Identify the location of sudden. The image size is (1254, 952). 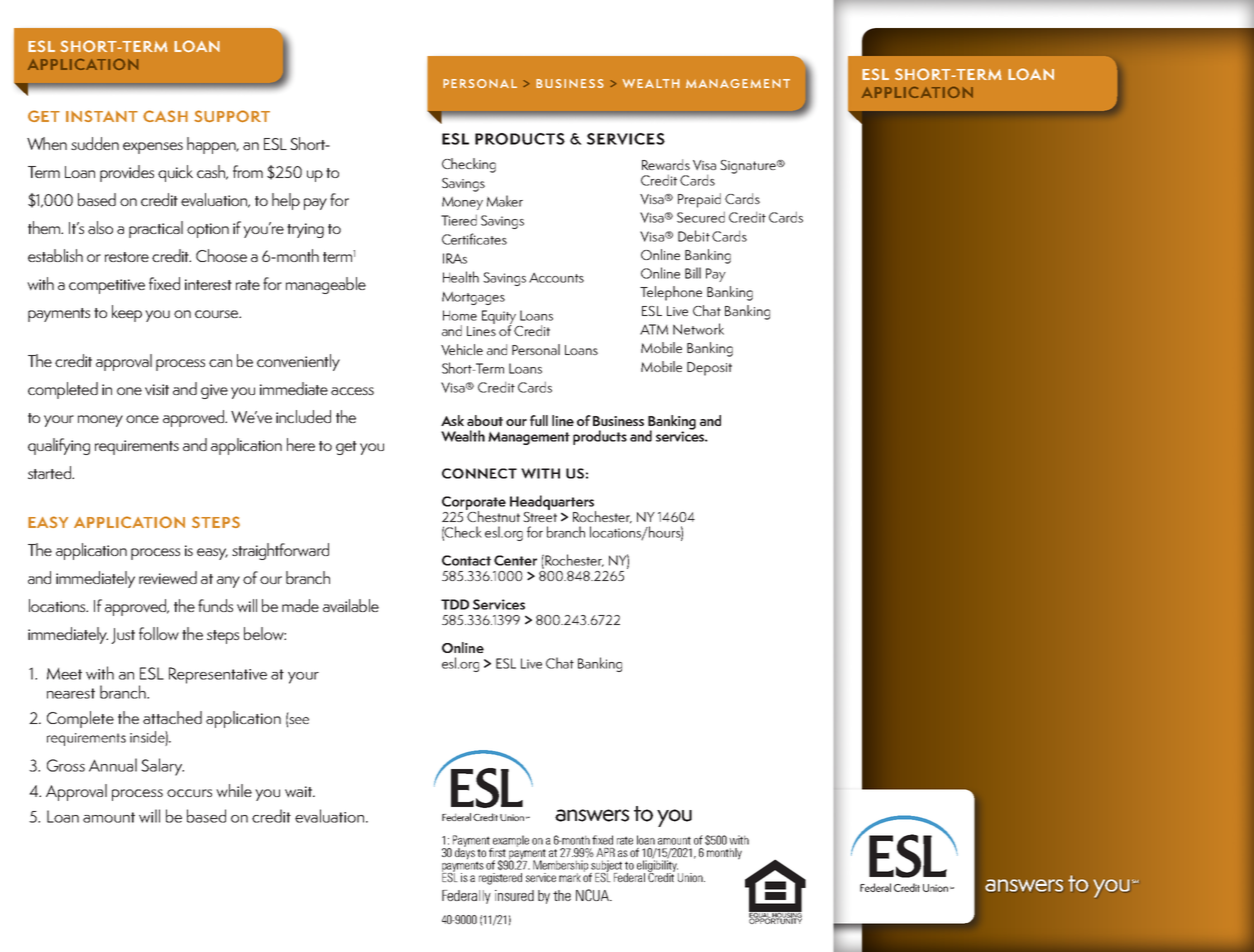
(95, 143).
